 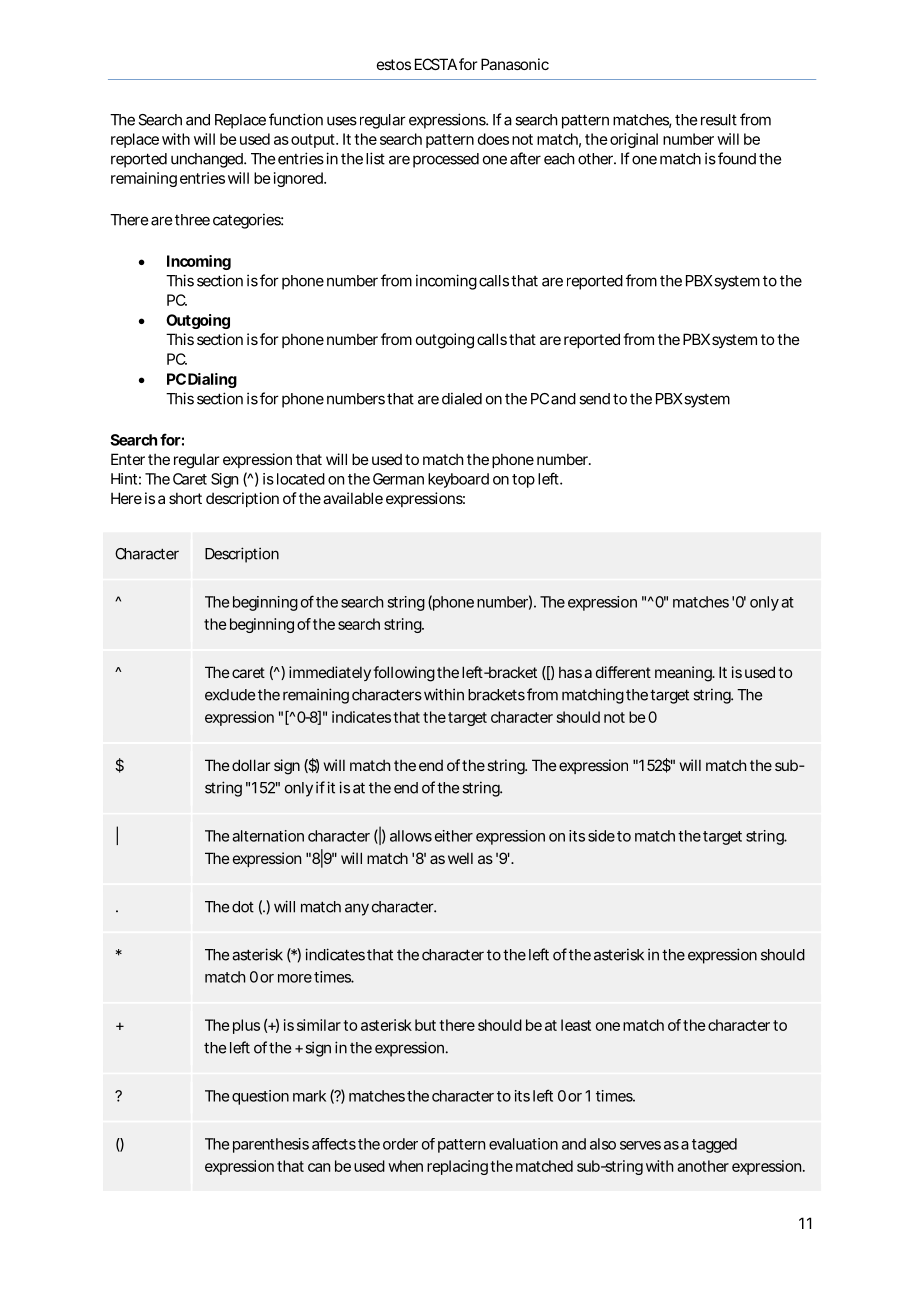 What do you see at coordinates (243, 907) in the document?
I see `dot` at bounding box center [243, 907].
